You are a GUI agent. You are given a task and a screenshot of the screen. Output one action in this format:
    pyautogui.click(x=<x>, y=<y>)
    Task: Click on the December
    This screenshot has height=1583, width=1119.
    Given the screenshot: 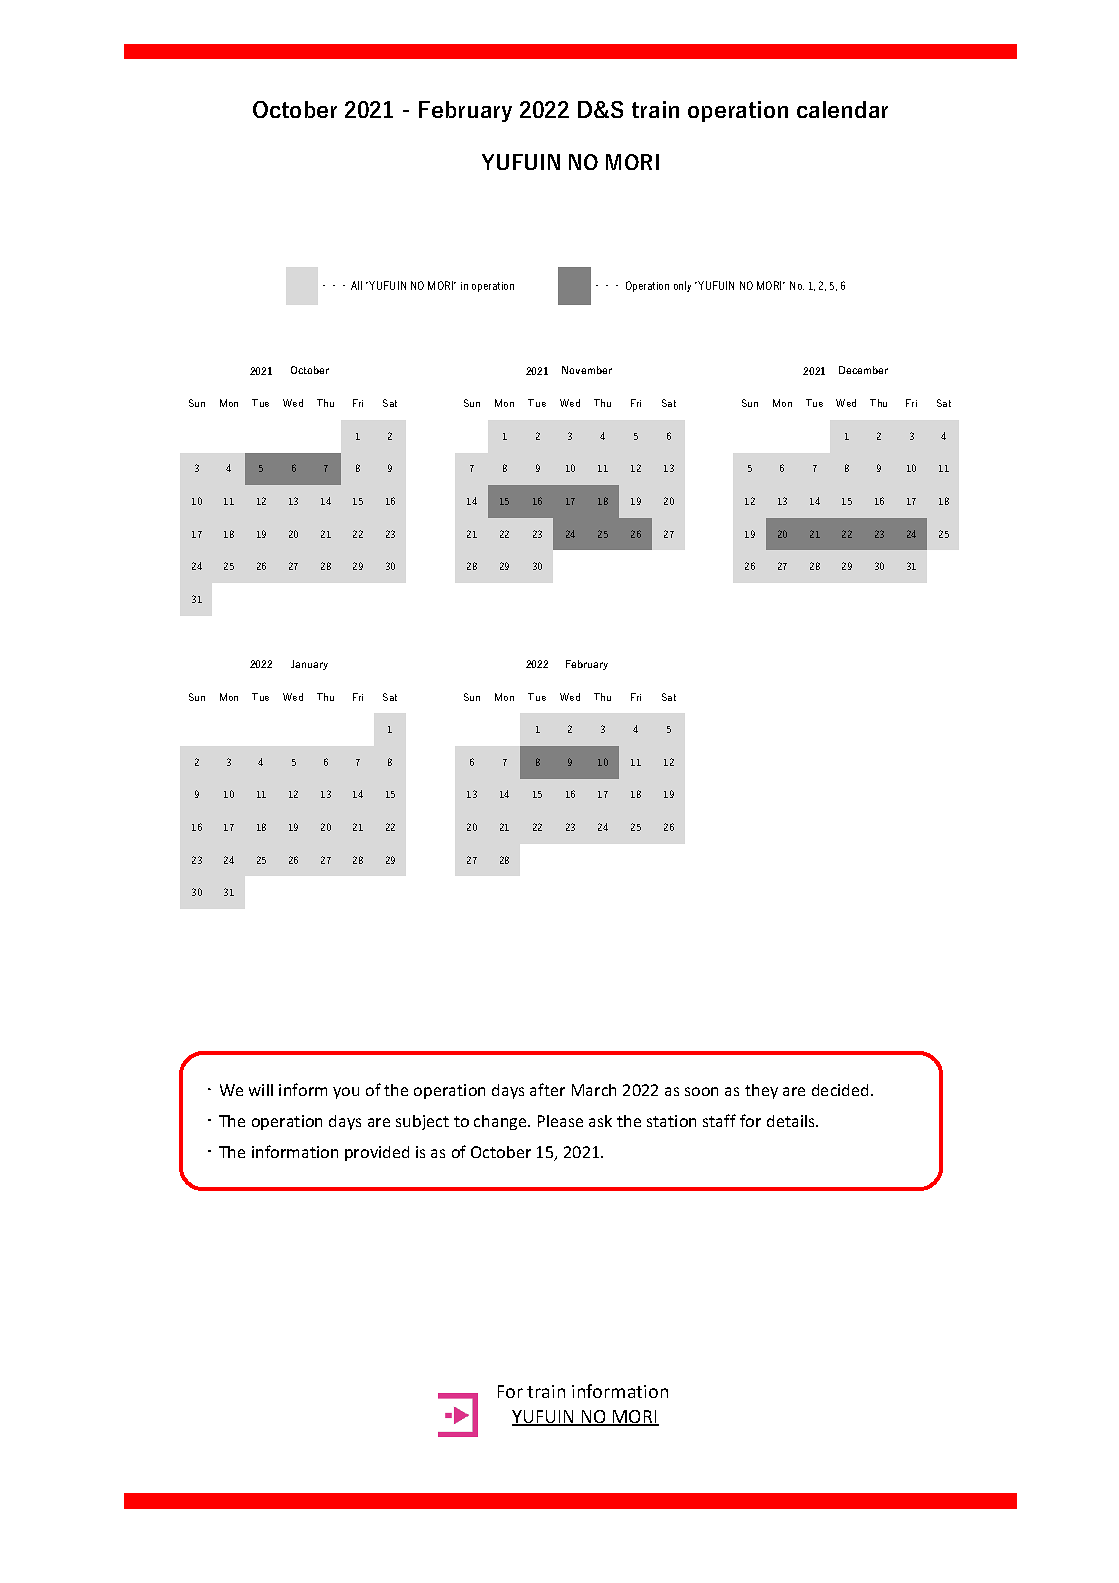 What is the action you would take?
    pyautogui.click(x=863, y=370)
